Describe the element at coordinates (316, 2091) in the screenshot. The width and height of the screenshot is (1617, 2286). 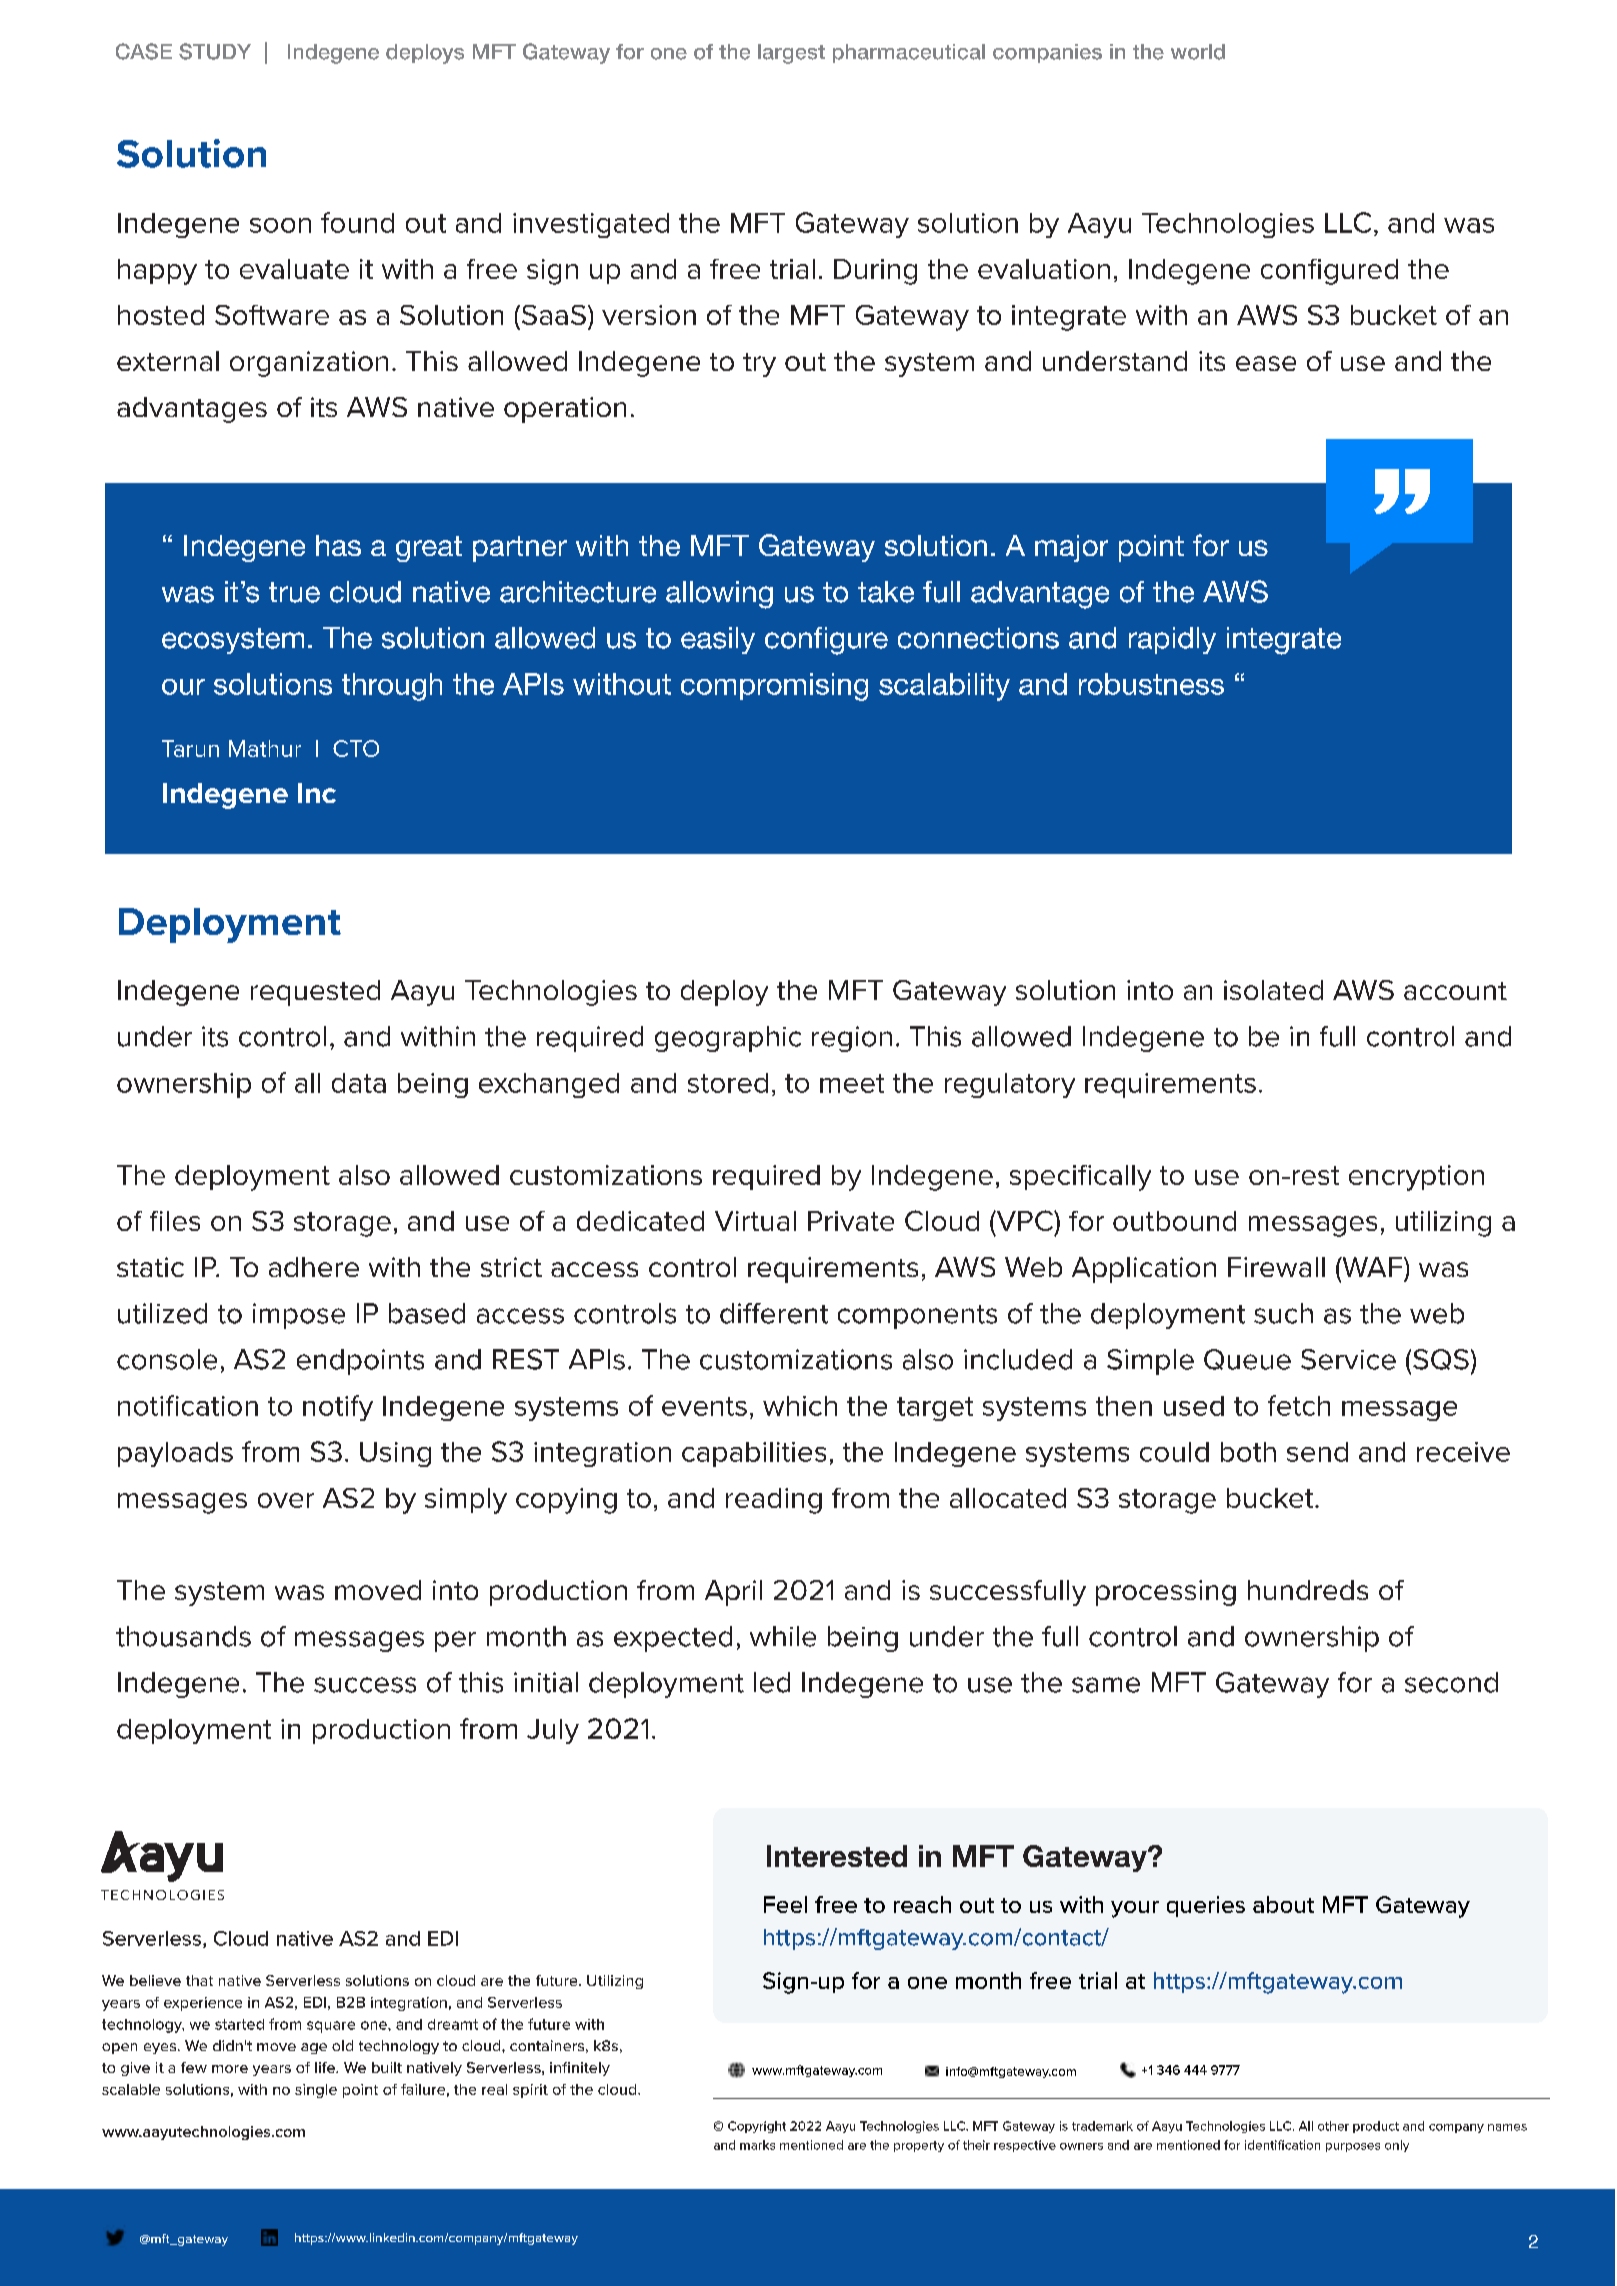
I see `single` at that location.
